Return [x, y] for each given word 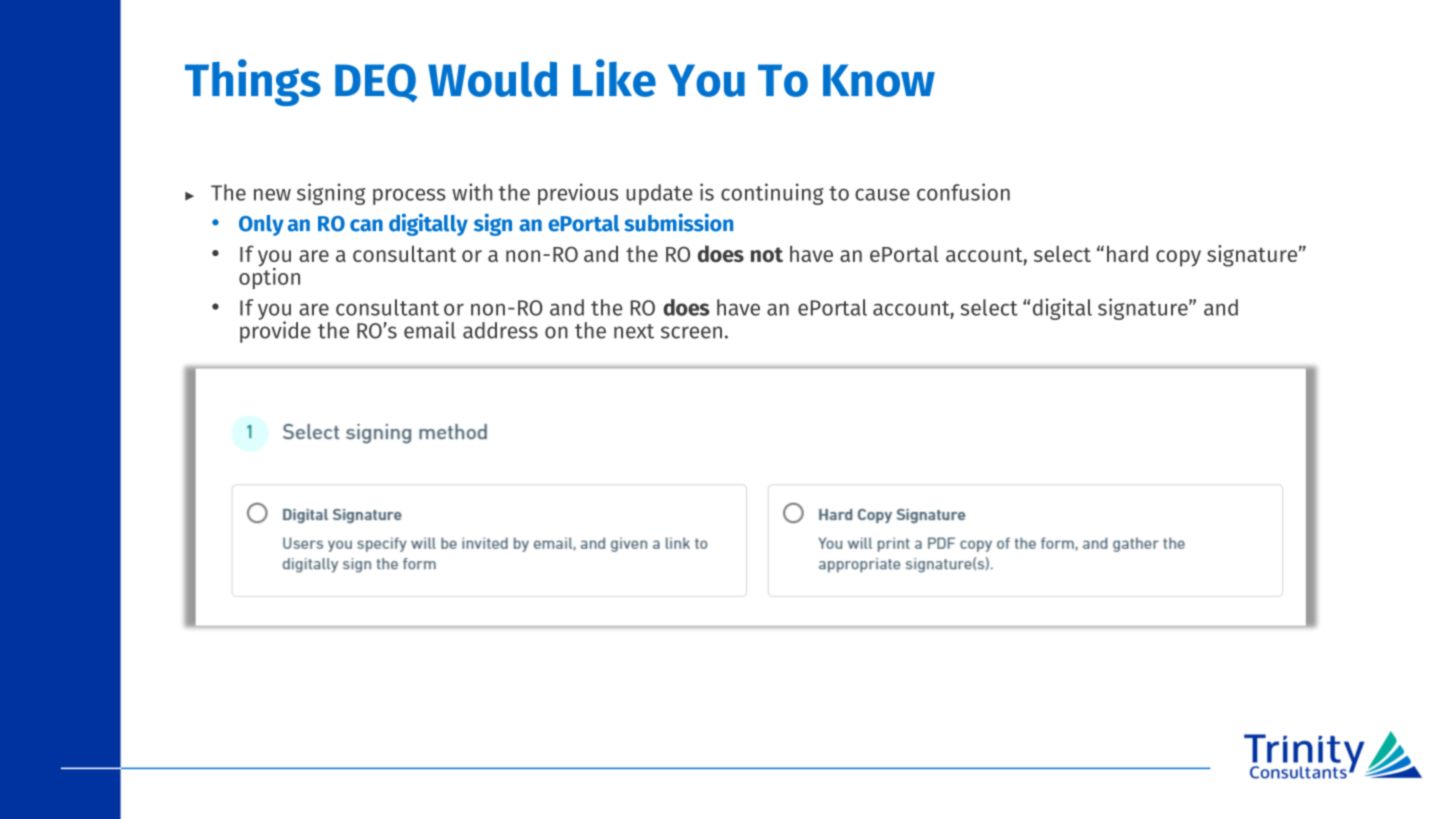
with [472, 192]
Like [614, 78]
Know [879, 80]
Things [253, 82]
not [767, 254]
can [366, 225]
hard [1127, 253]
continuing [772, 194]
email [430, 330]
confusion [963, 192]
